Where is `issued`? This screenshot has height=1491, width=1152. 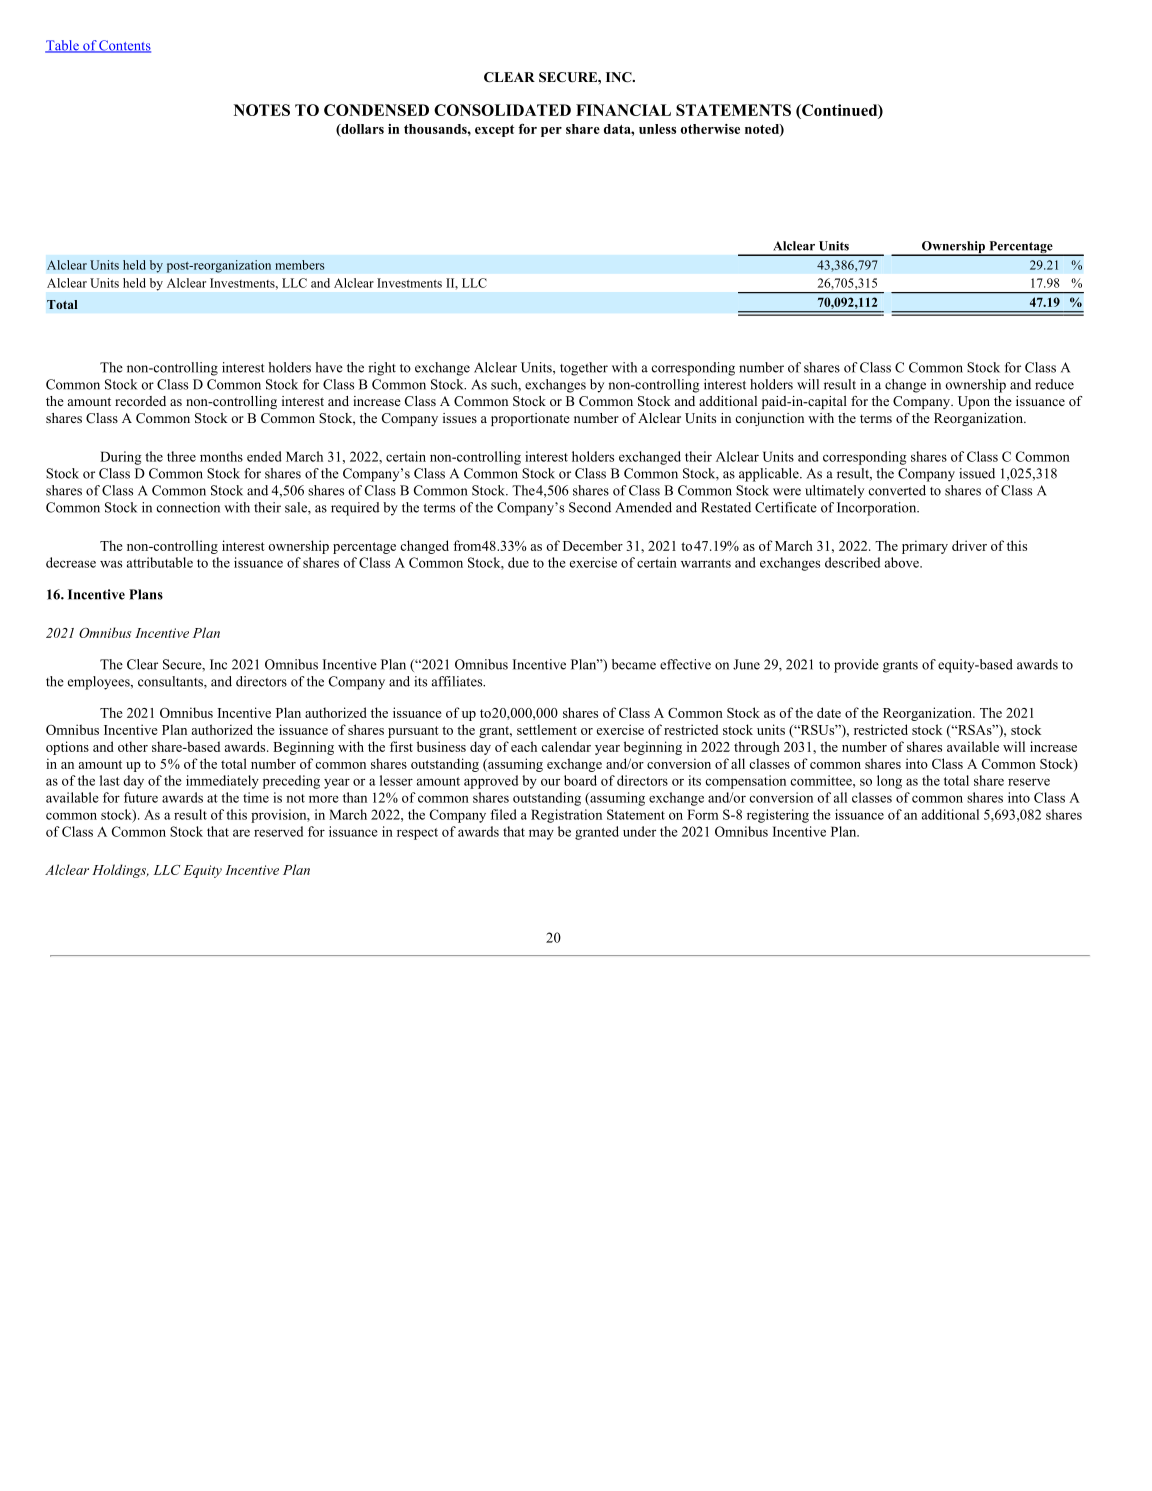 issued is located at coordinates (977, 473).
